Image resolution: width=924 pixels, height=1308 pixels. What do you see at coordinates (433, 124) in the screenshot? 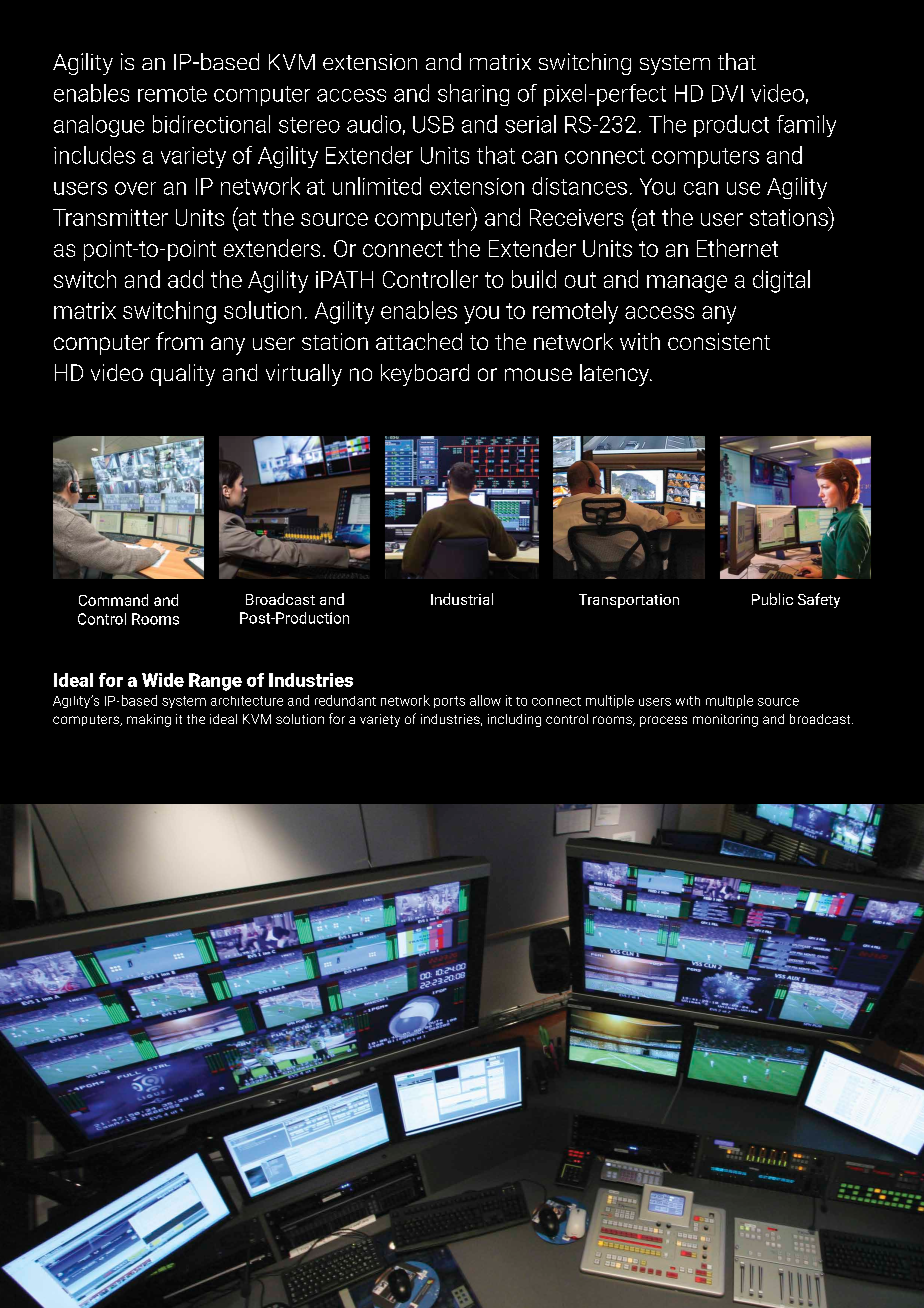
I see `USB` at bounding box center [433, 124].
